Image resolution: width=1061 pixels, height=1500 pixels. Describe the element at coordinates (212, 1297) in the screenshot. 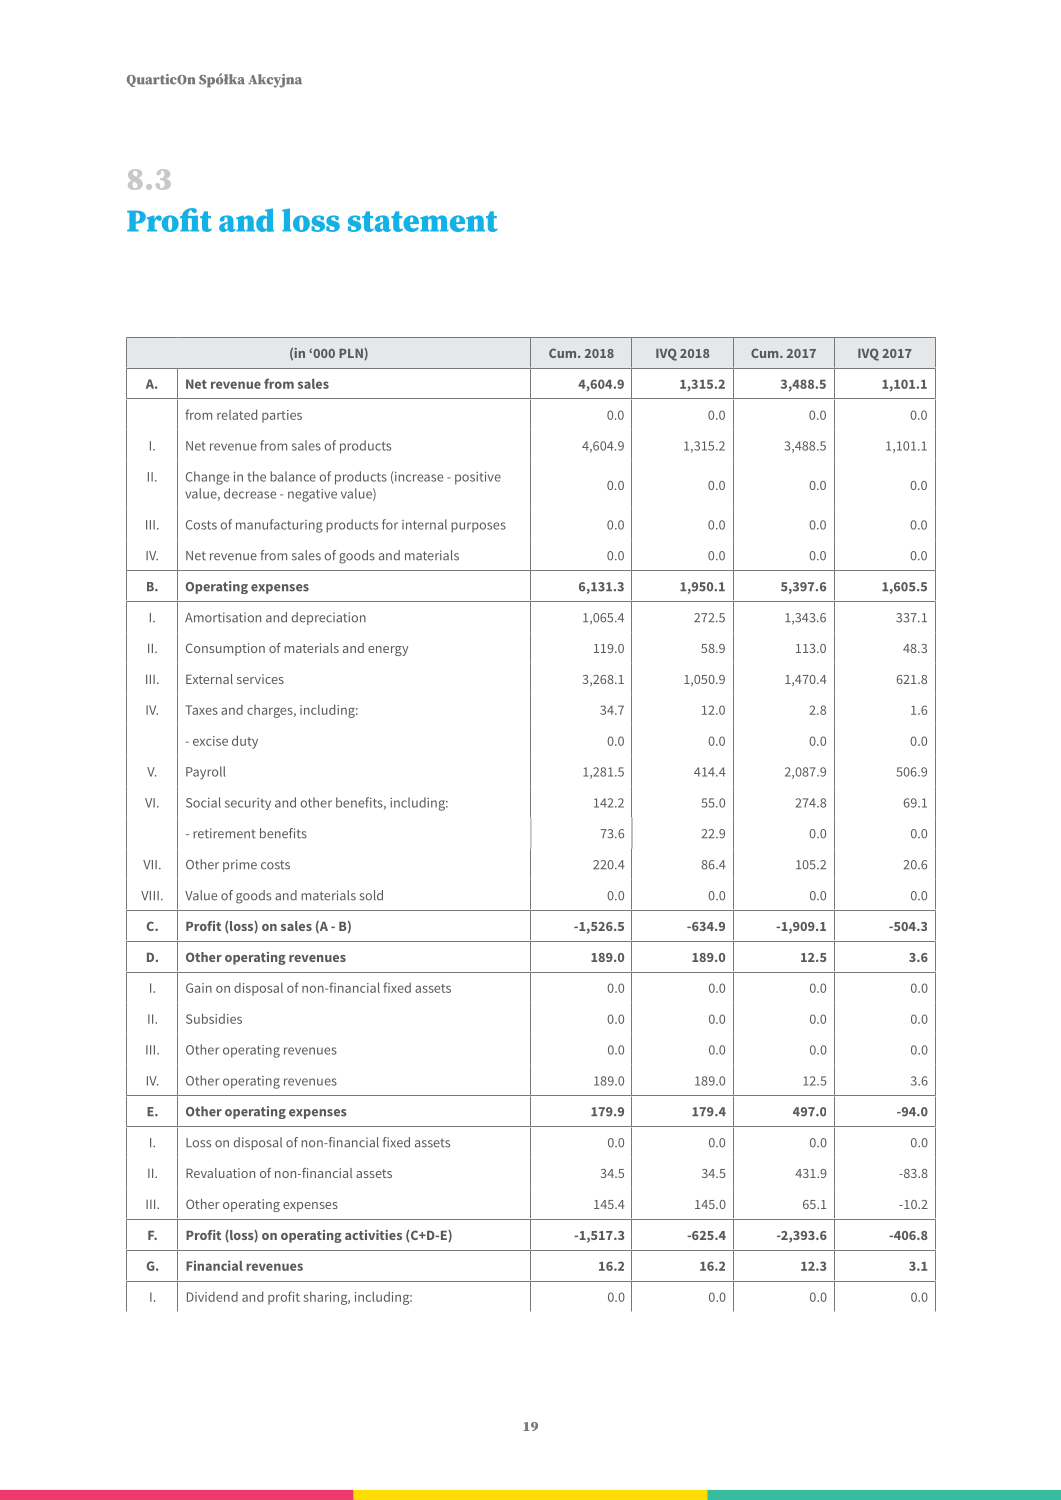

I see `Dividend` at that location.
